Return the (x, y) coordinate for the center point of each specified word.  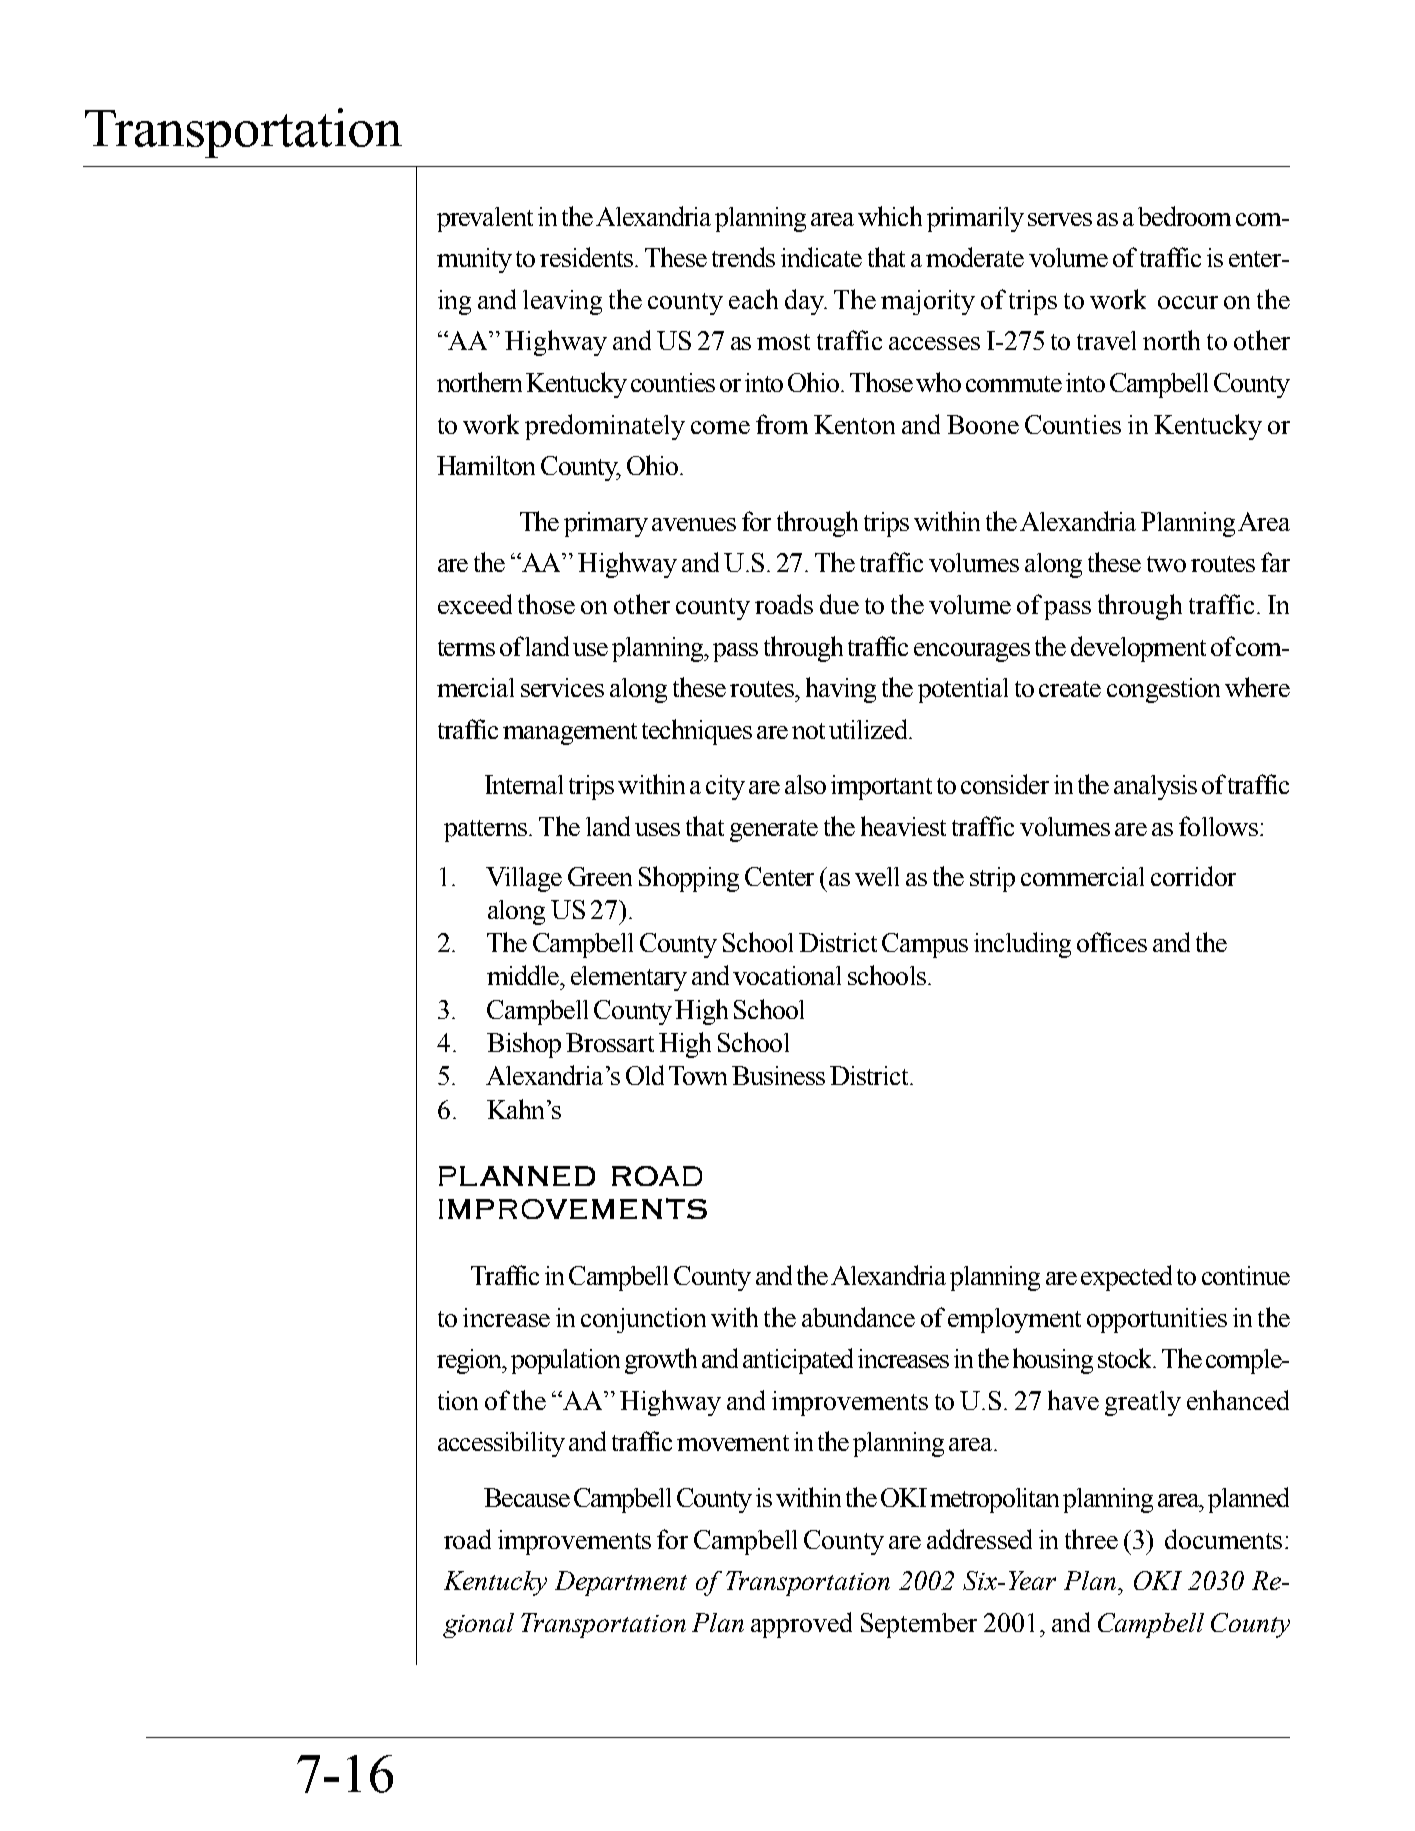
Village (524, 879)
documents (1223, 1539)
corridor (1193, 876)
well (877, 876)
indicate (821, 257)
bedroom (1184, 216)
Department (621, 1583)
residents (588, 257)
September (919, 1625)
